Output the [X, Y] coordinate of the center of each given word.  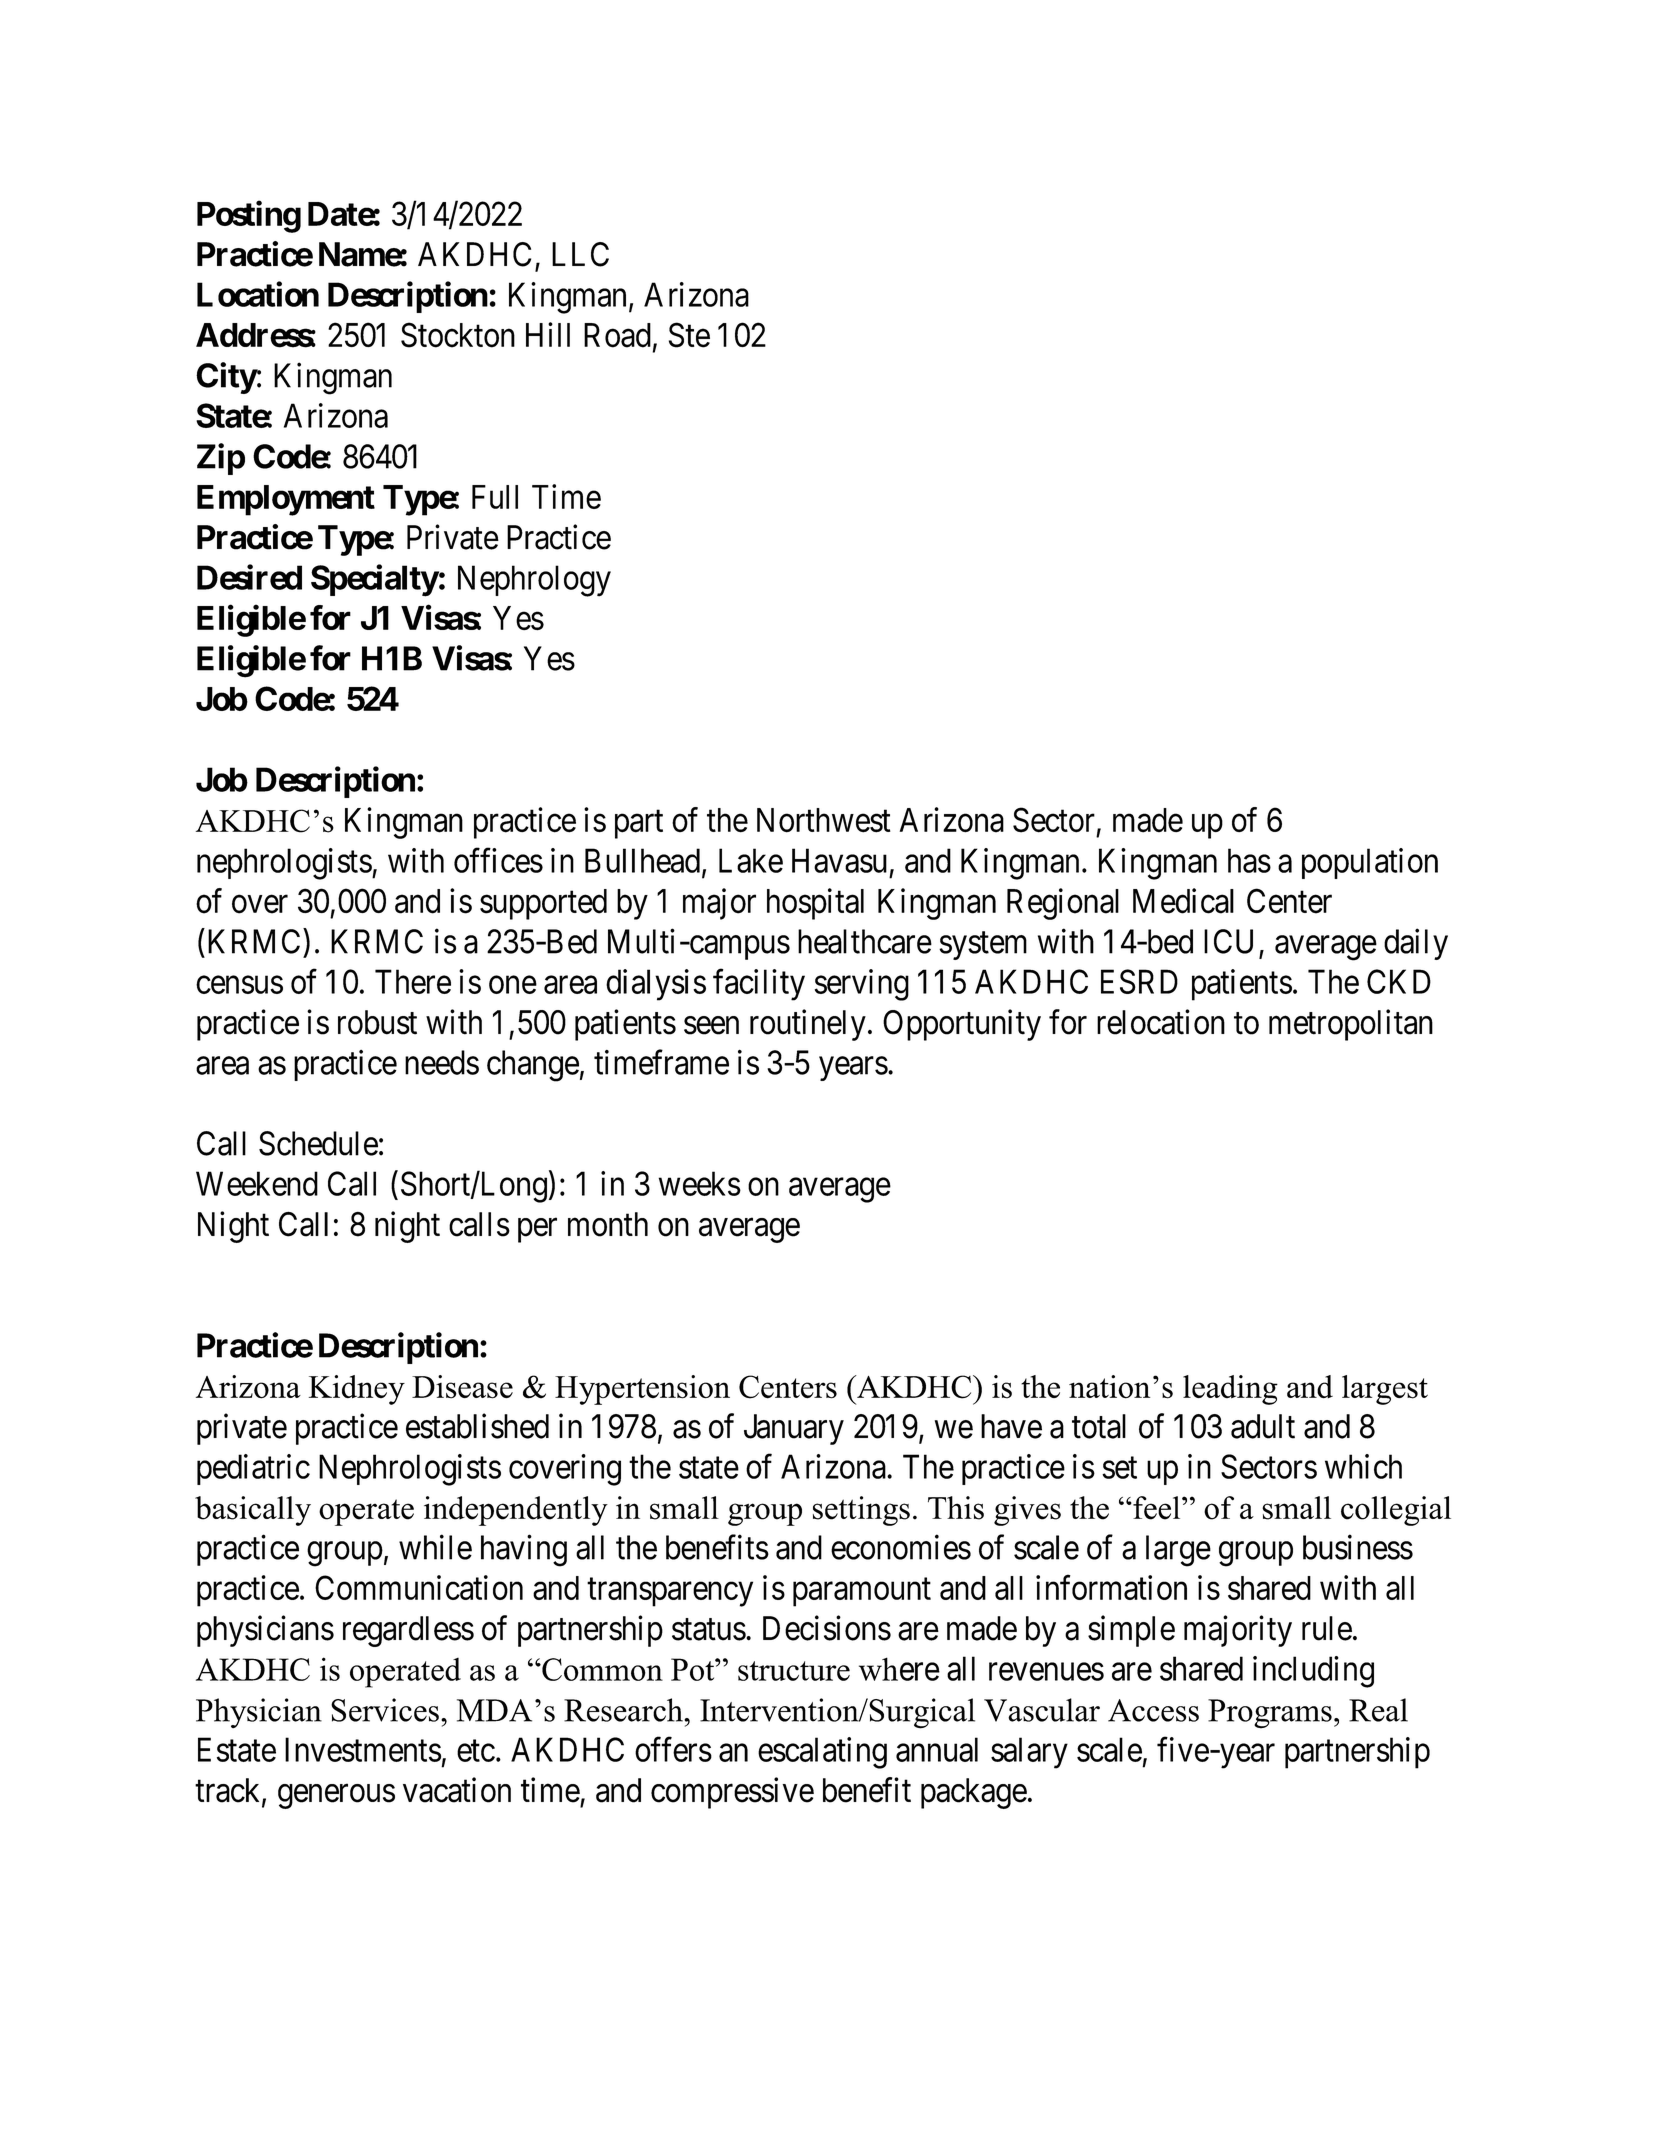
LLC [580, 254]
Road [617, 335]
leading [1230, 1390]
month [608, 1224]
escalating [822, 1753]
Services [385, 1710]
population [1370, 863]
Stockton [458, 335]
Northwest [824, 820]
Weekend [257, 1183]
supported [543, 904]
